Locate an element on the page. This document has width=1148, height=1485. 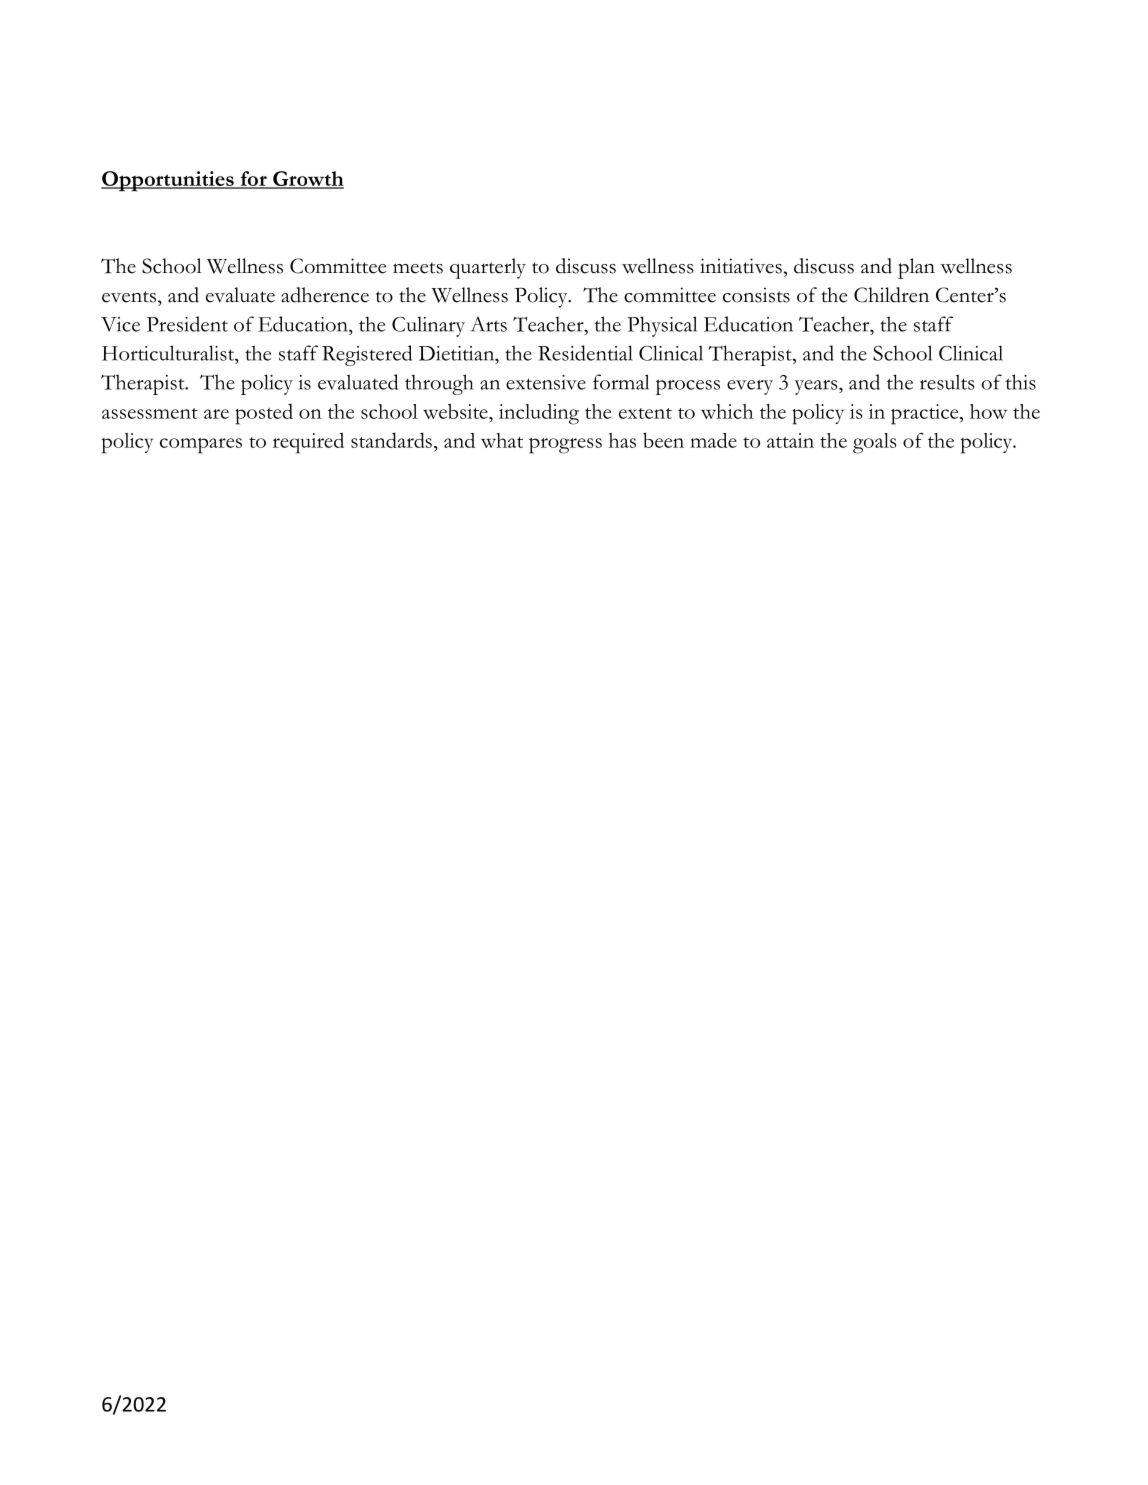
quarterly is located at coordinates (488, 268).
